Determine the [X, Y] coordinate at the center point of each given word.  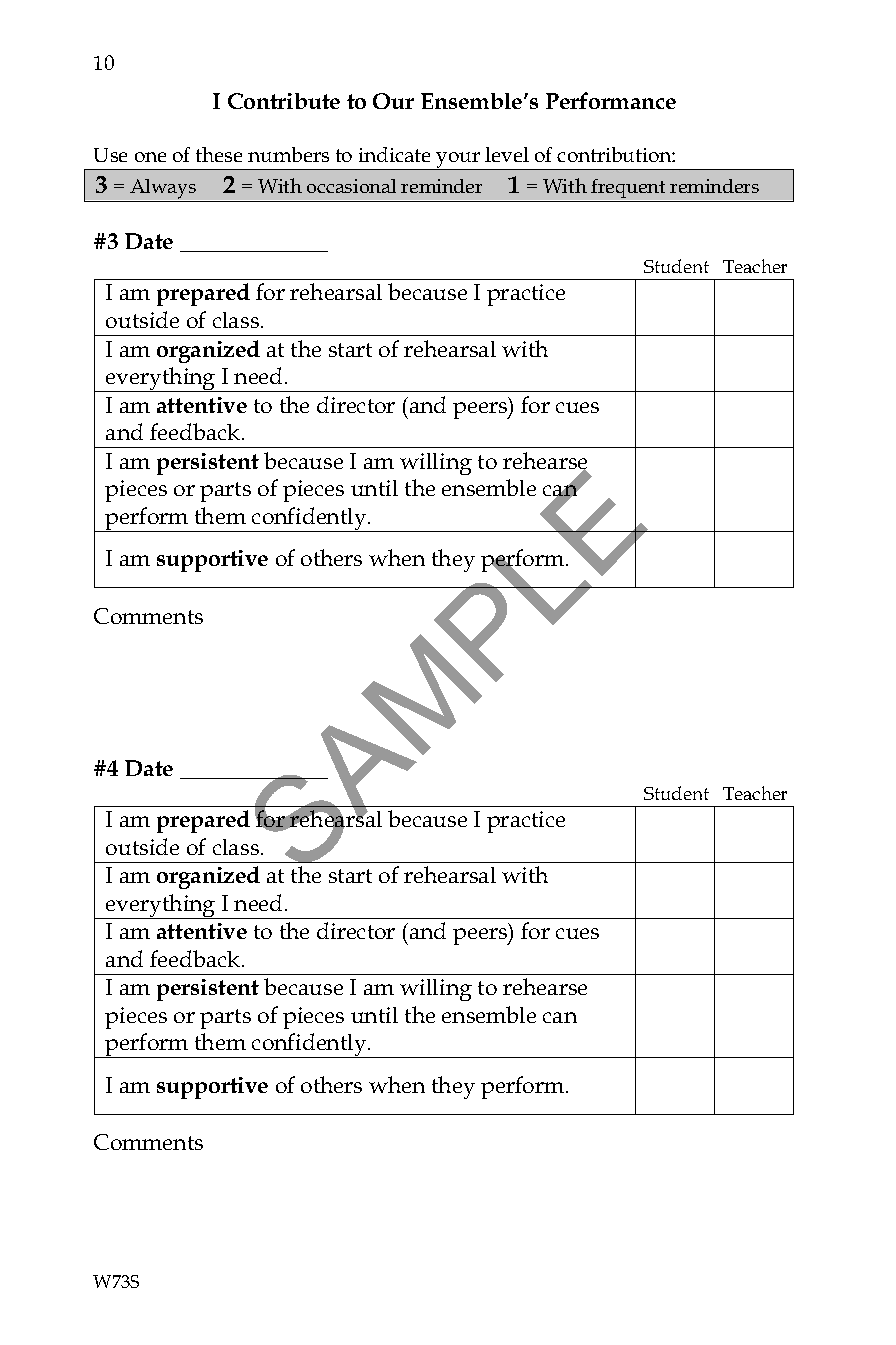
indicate [394, 154]
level [507, 154]
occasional [351, 186]
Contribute [284, 101]
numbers [288, 154]
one [150, 157]
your [458, 161]
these [219, 154]
